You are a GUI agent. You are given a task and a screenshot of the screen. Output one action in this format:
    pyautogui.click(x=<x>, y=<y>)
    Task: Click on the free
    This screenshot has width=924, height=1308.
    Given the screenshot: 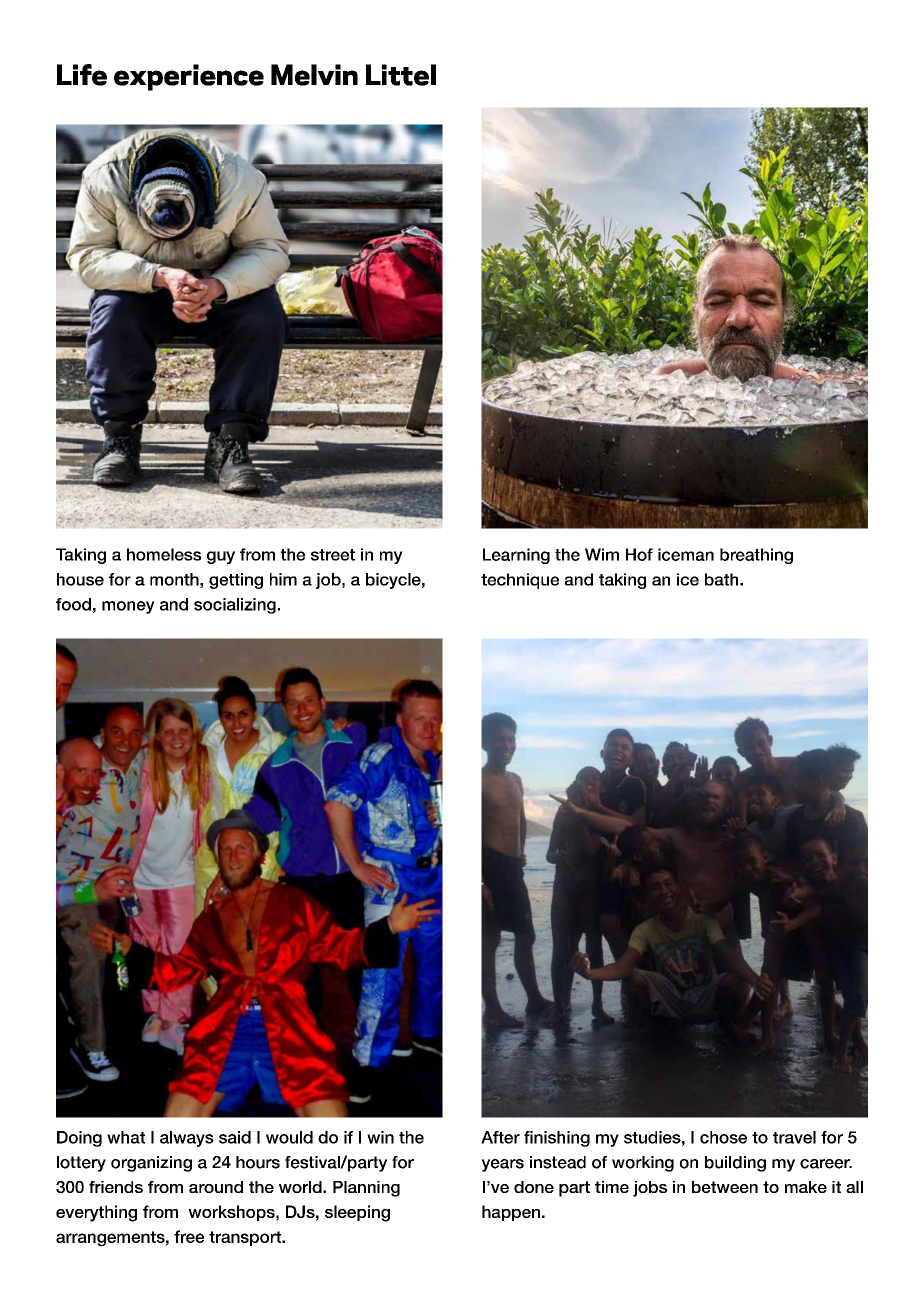 What is the action you would take?
    pyautogui.click(x=189, y=1236)
